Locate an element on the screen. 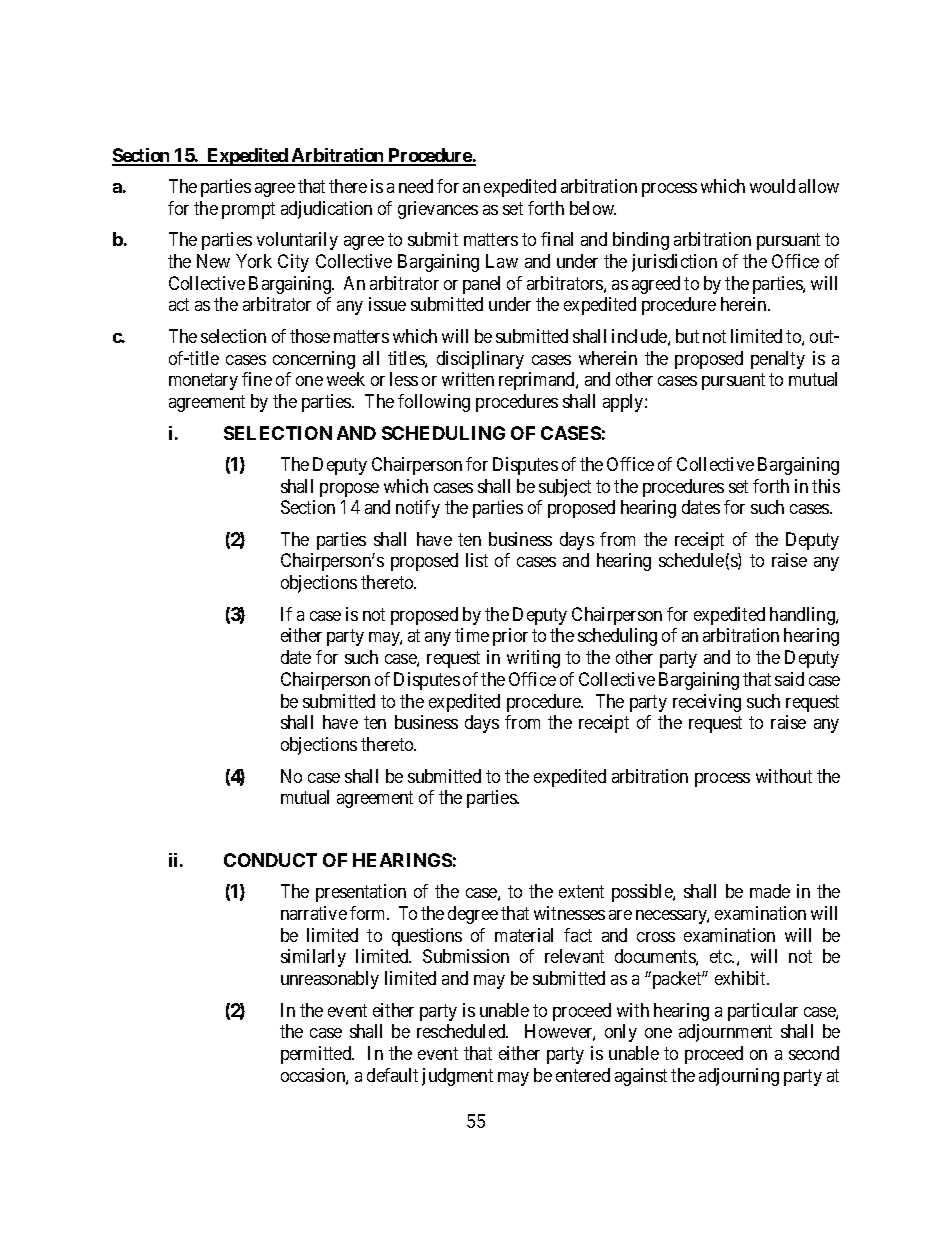 Image resolution: width=952 pixels, height=1233 pixels. time is located at coordinates (472, 635).
